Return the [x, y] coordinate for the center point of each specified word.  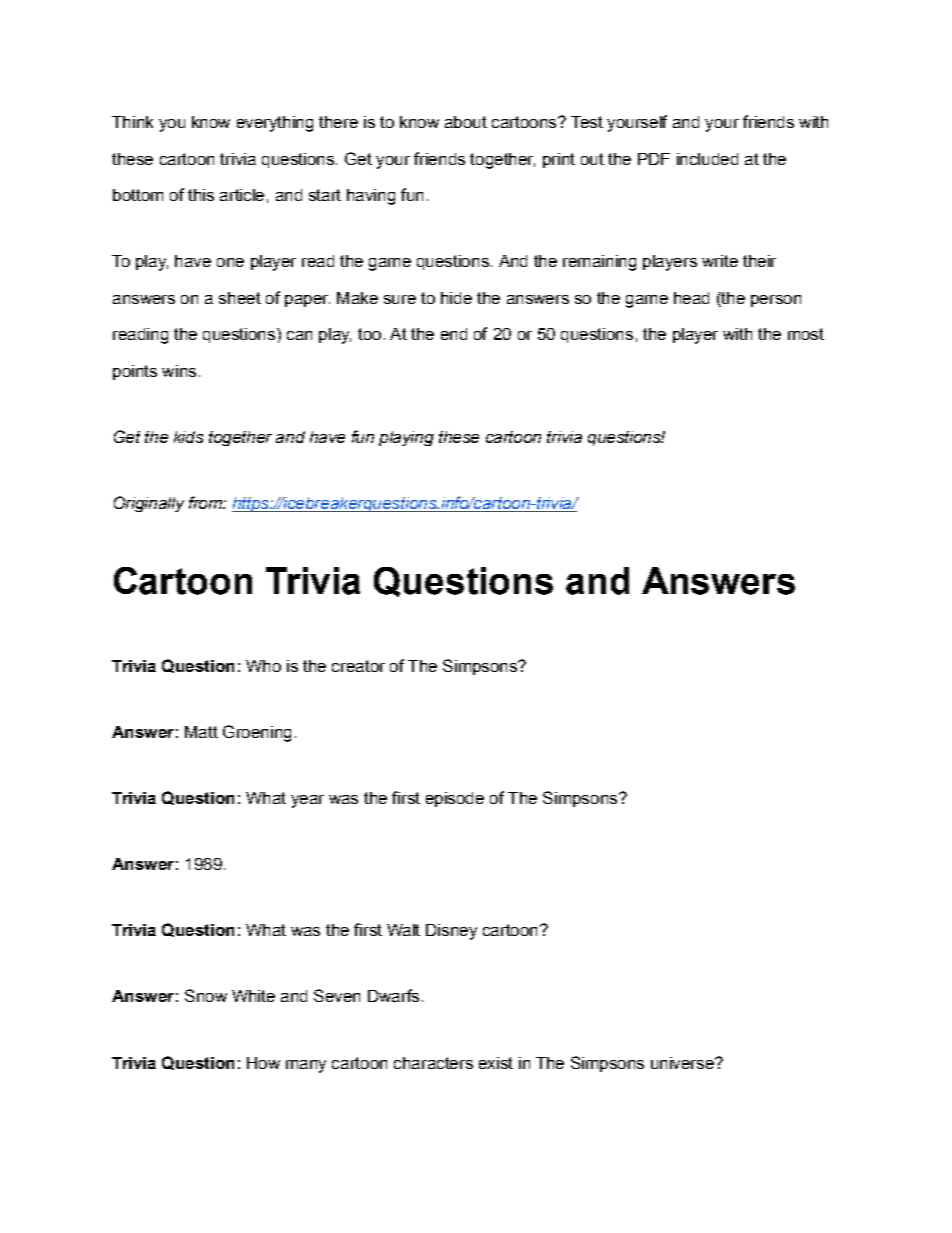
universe [683, 1063]
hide [456, 298]
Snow [206, 995]
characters [433, 1063]
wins [179, 371]
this [201, 195]
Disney [451, 932]
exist [496, 1063]
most [806, 334]
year [307, 801]
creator [358, 666]
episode [455, 799]
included [707, 159]
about [466, 122]
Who [263, 666]
